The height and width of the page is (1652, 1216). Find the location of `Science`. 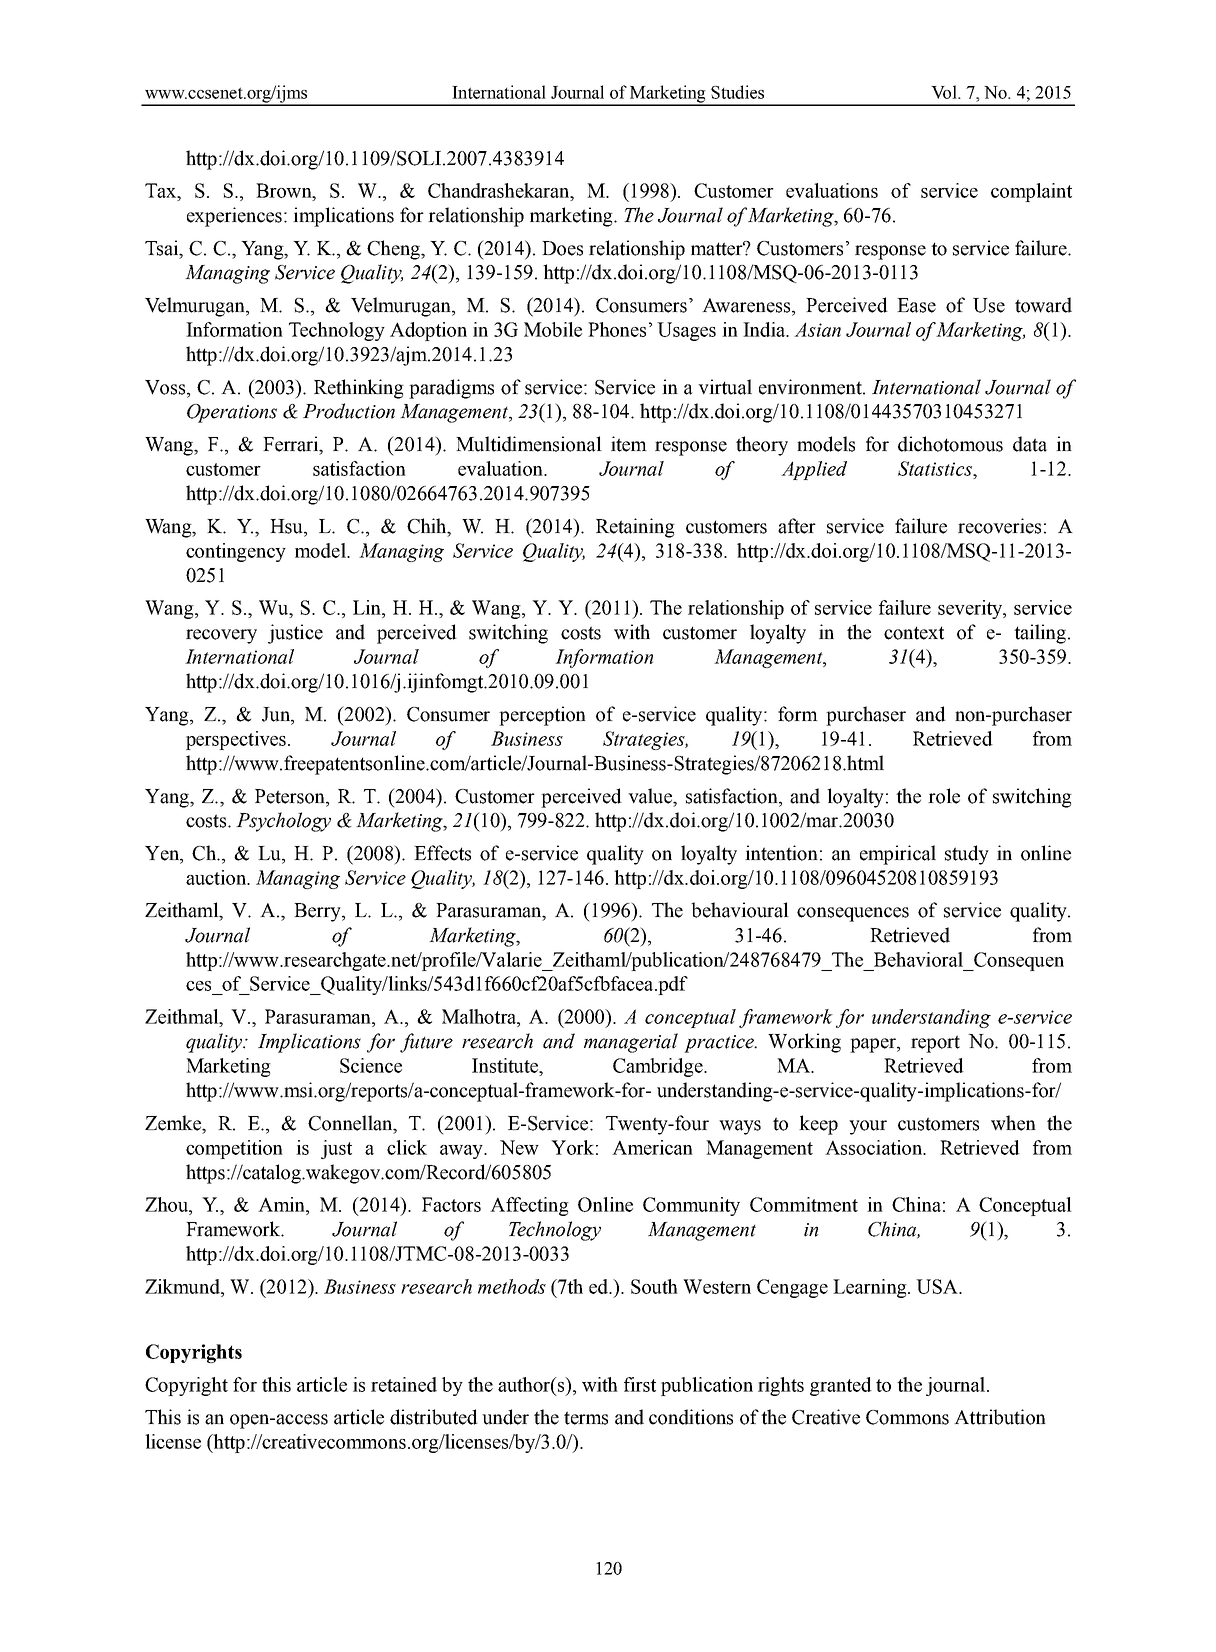

Science is located at coordinates (371, 1065).
